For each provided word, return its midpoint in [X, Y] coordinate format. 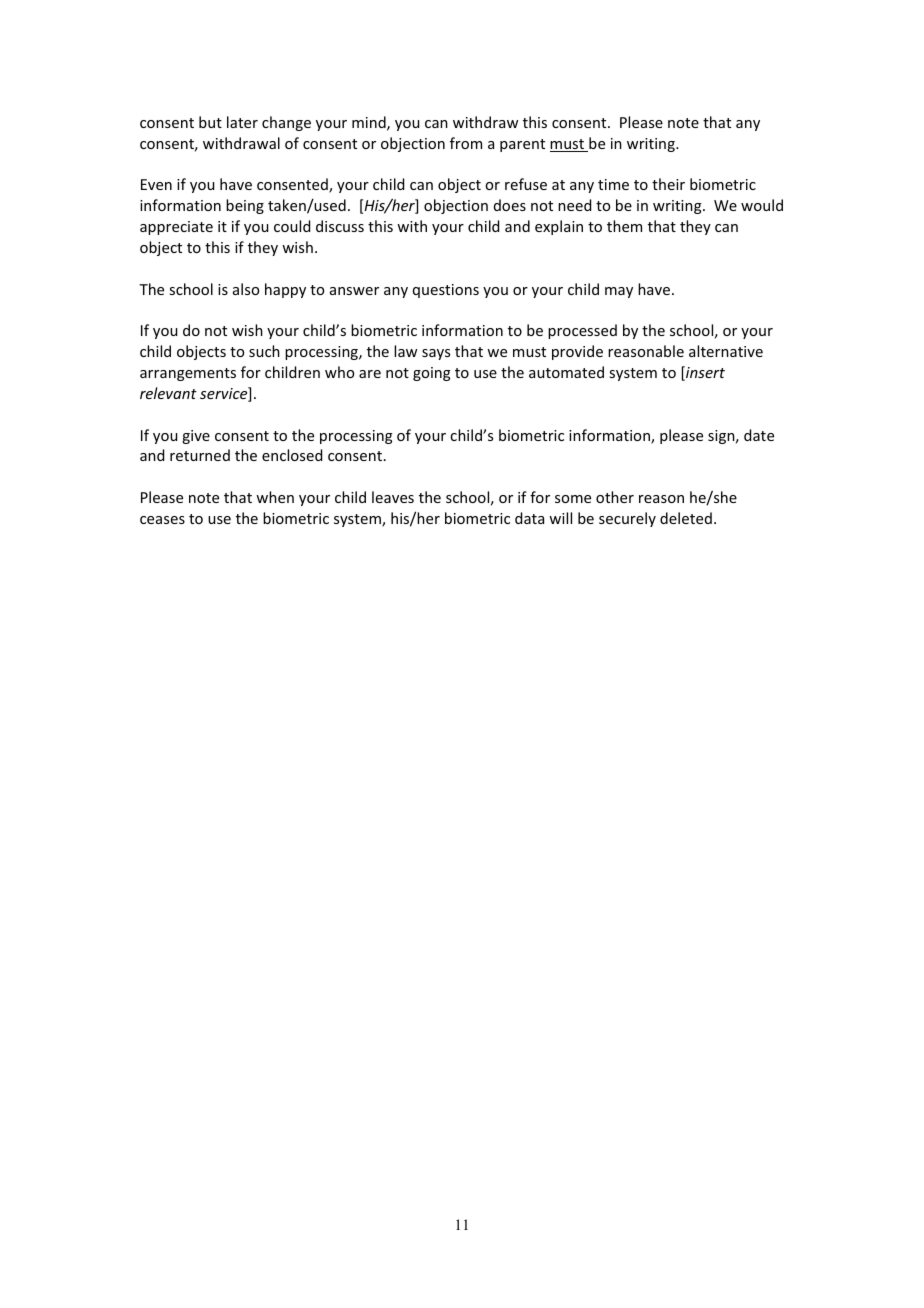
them [624, 226]
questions [446, 291]
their [668, 184]
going [432, 374]
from [466, 143]
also [246, 289]
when [275, 497]
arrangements [188, 374]
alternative [726, 351]
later [242, 122]
